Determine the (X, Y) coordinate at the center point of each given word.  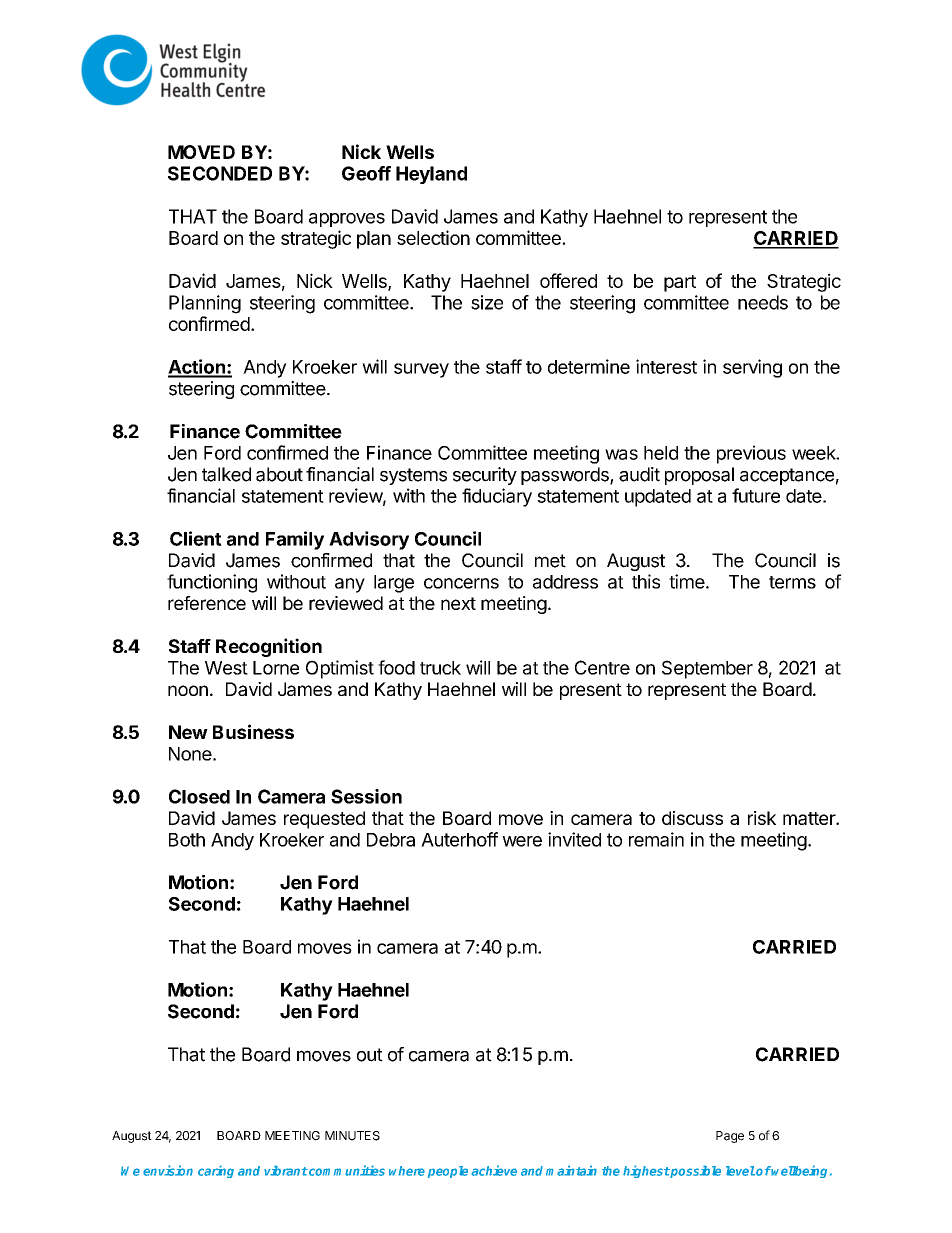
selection (433, 237)
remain (656, 839)
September (707, 669)
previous (751, 454)
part (680, 283)
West (226, 668)
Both (187, 840)
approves (347, 220)
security (485, 476)
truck (440, 668)
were (522, 841)
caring (216, 1171)
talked (226, 474)
